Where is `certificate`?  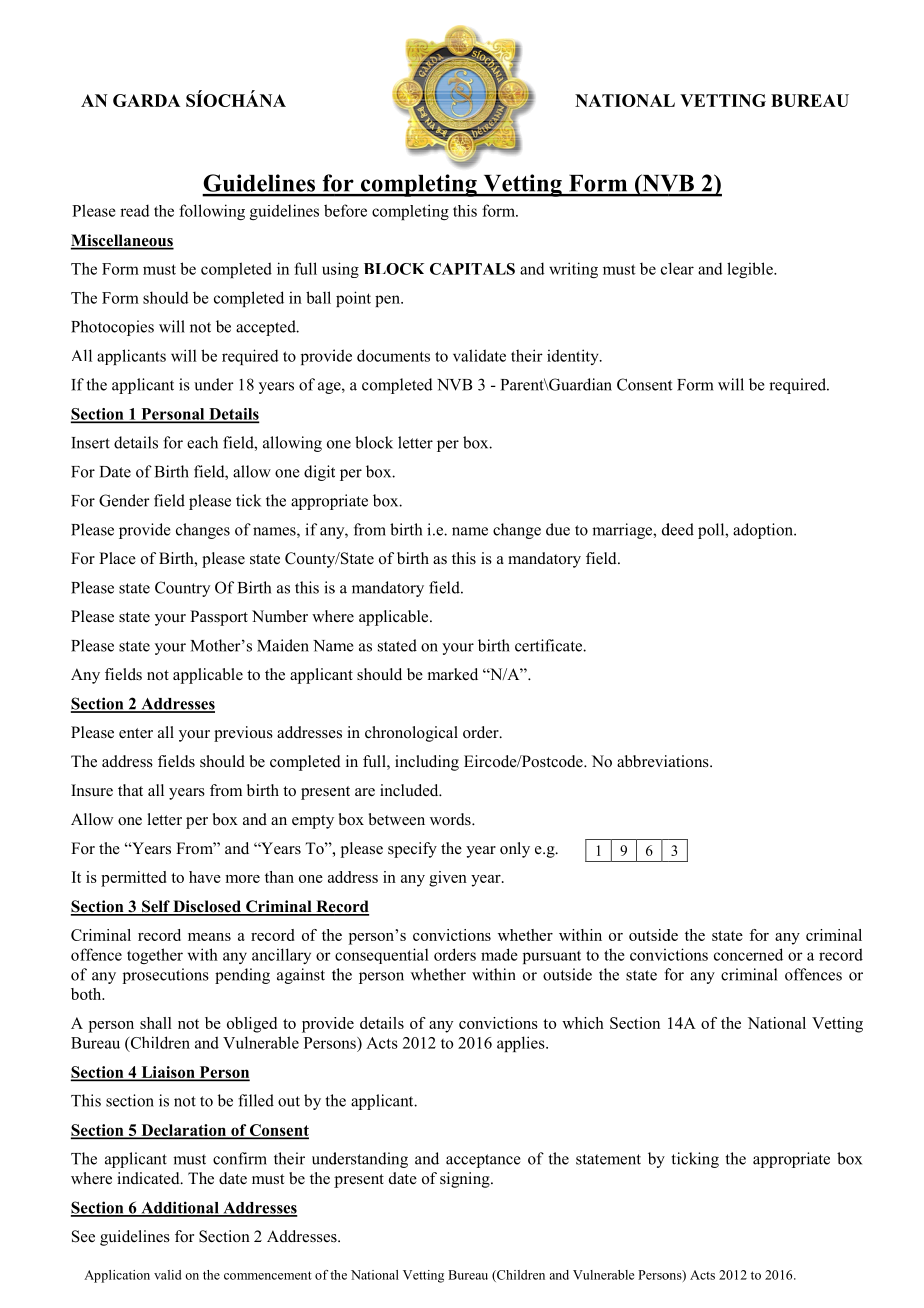 certificate is located at coordinates (549, 645).
